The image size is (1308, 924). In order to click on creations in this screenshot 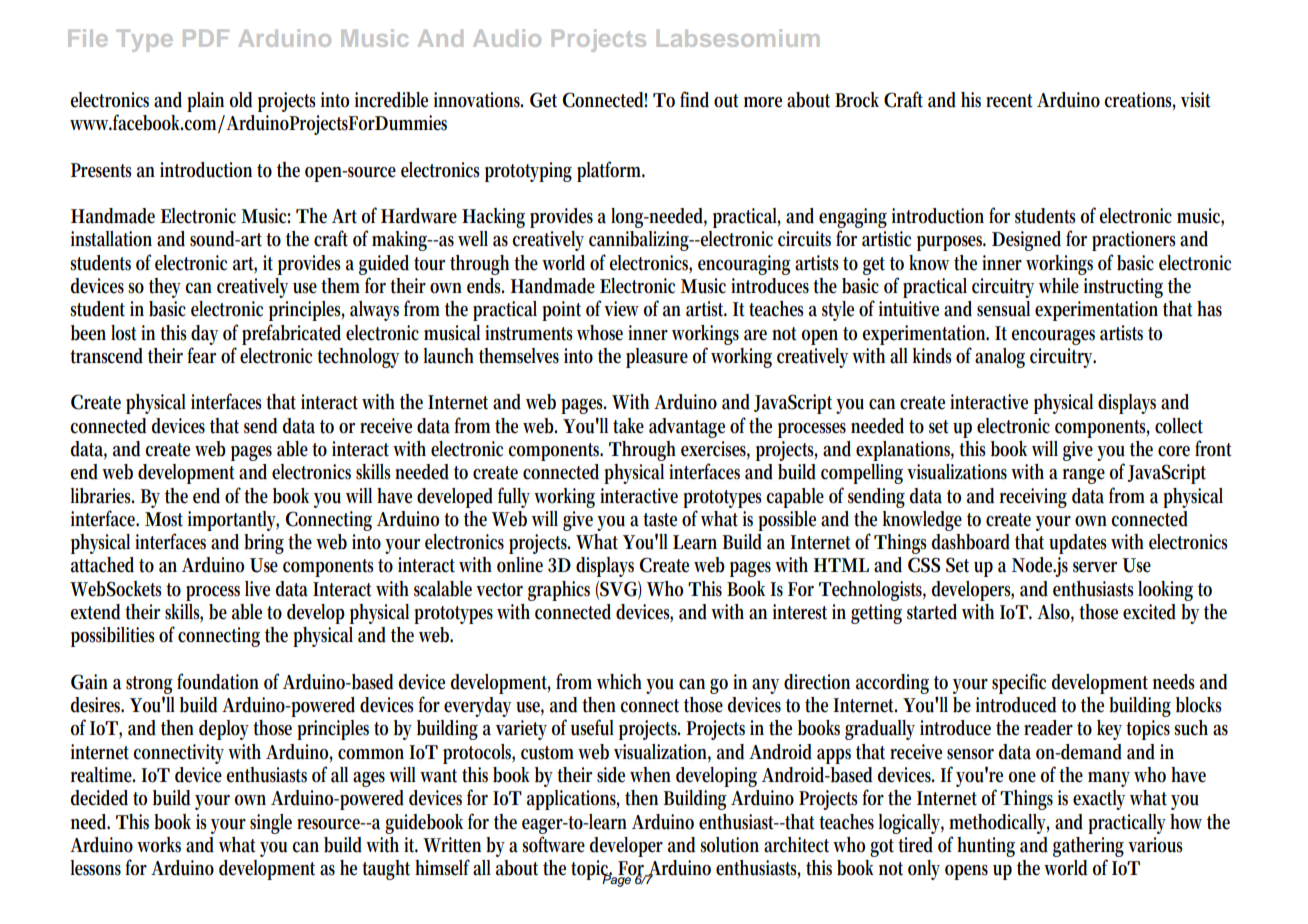, I will do `click(1140, 100)`.
